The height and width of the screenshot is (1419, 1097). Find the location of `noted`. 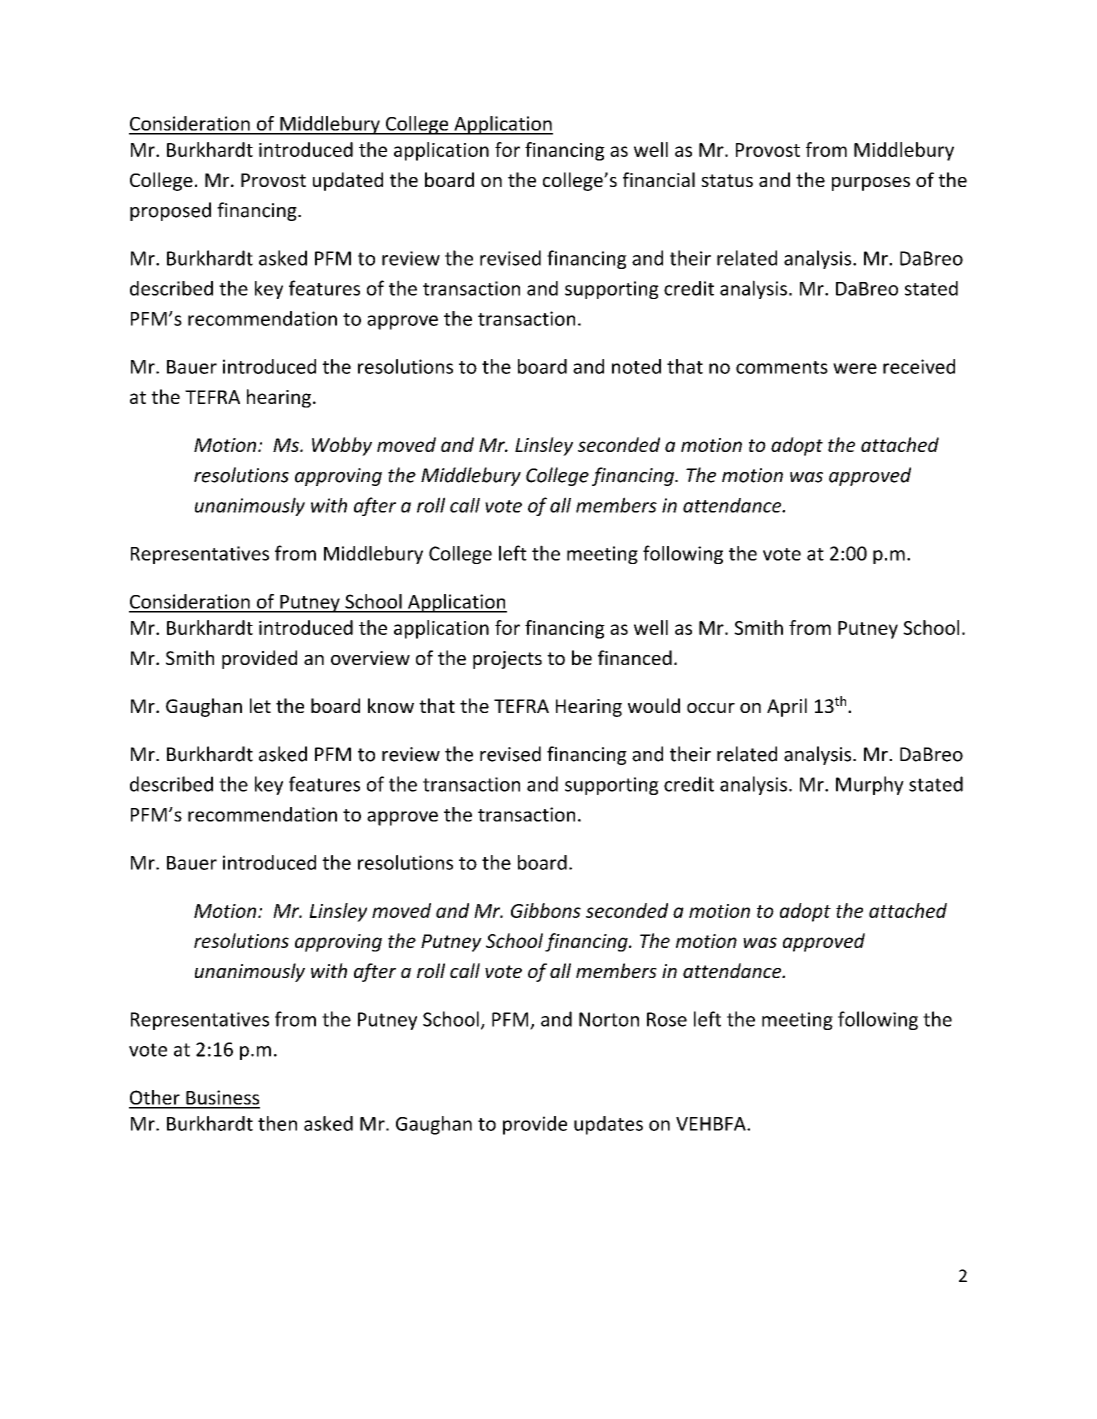

noted is located at coordinates (636, 366).
